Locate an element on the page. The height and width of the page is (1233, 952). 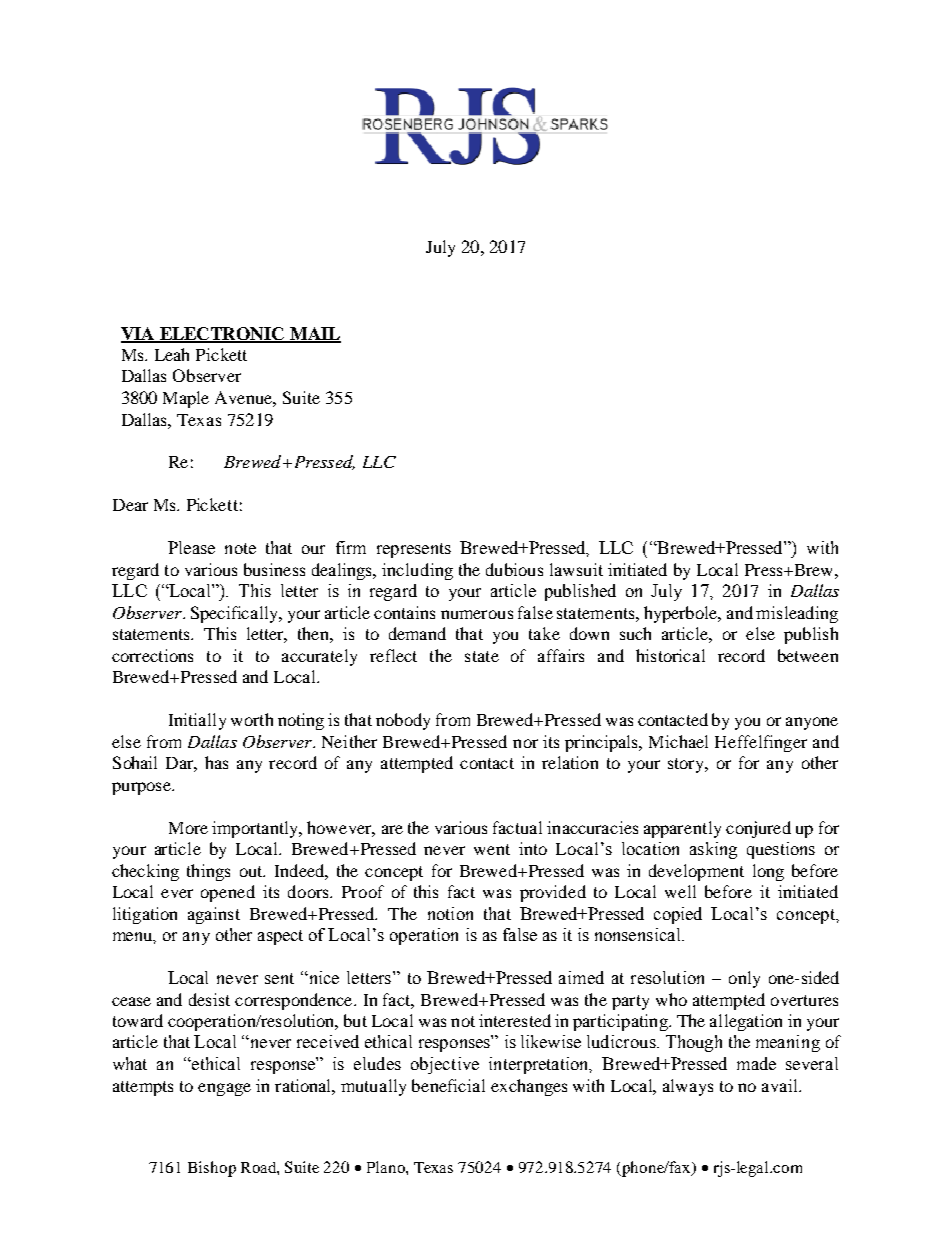
MAIL is located at coordinates (314, 334).
